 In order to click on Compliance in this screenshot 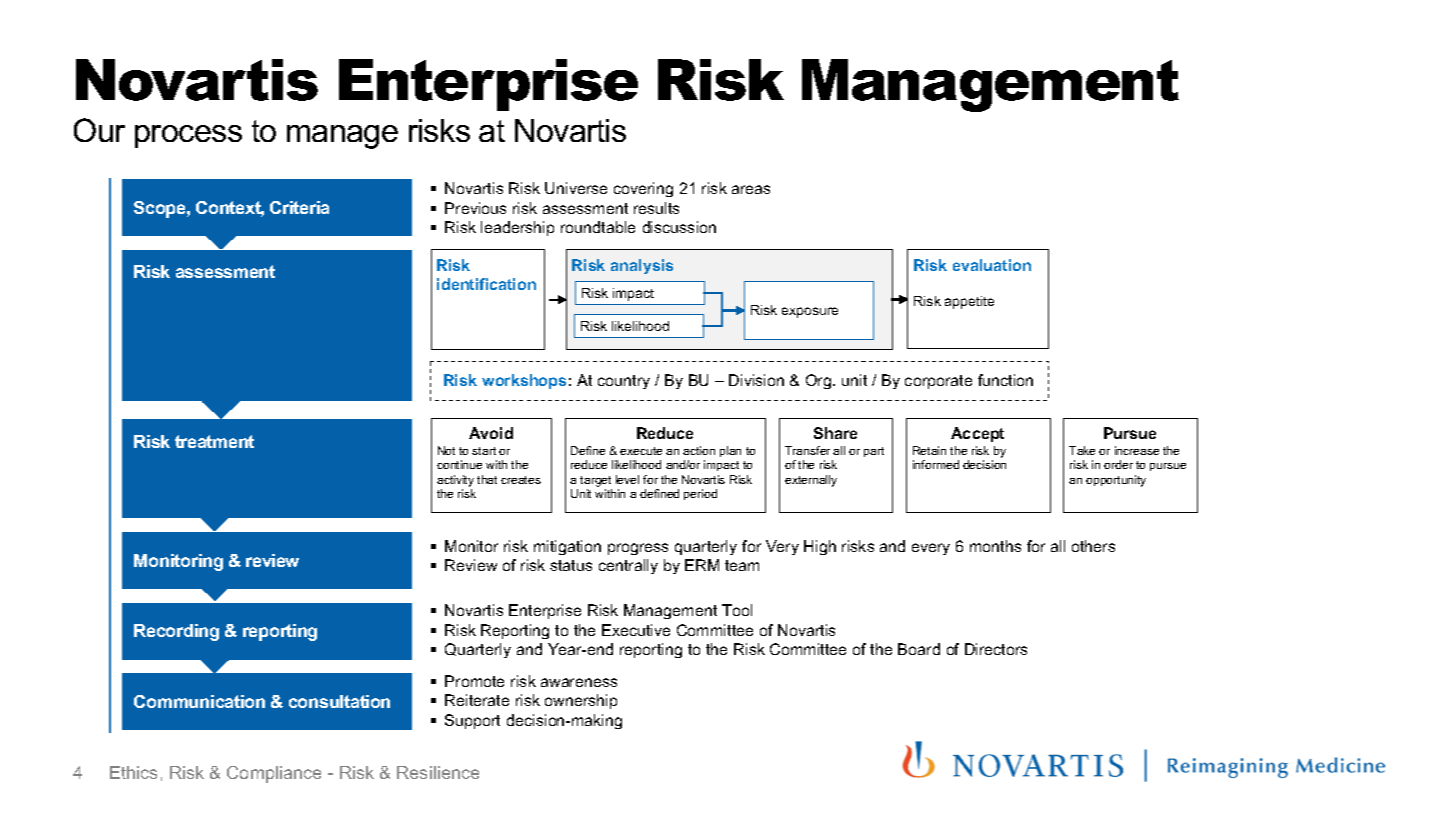, I will do `click(274, 774)`.
